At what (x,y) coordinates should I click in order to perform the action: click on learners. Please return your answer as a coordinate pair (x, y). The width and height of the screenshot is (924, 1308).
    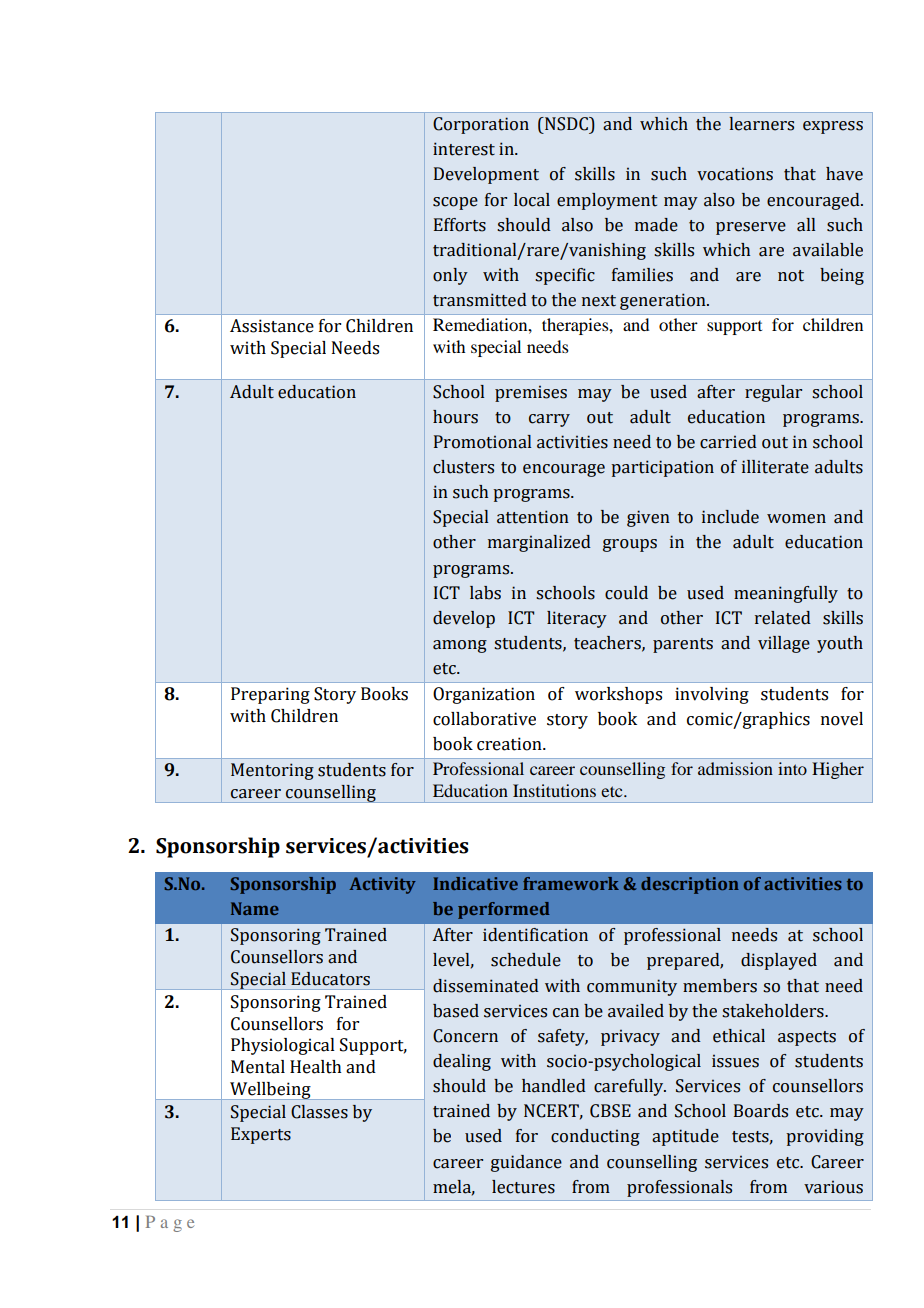
    Looking at the image, I should click on (761, 124).
